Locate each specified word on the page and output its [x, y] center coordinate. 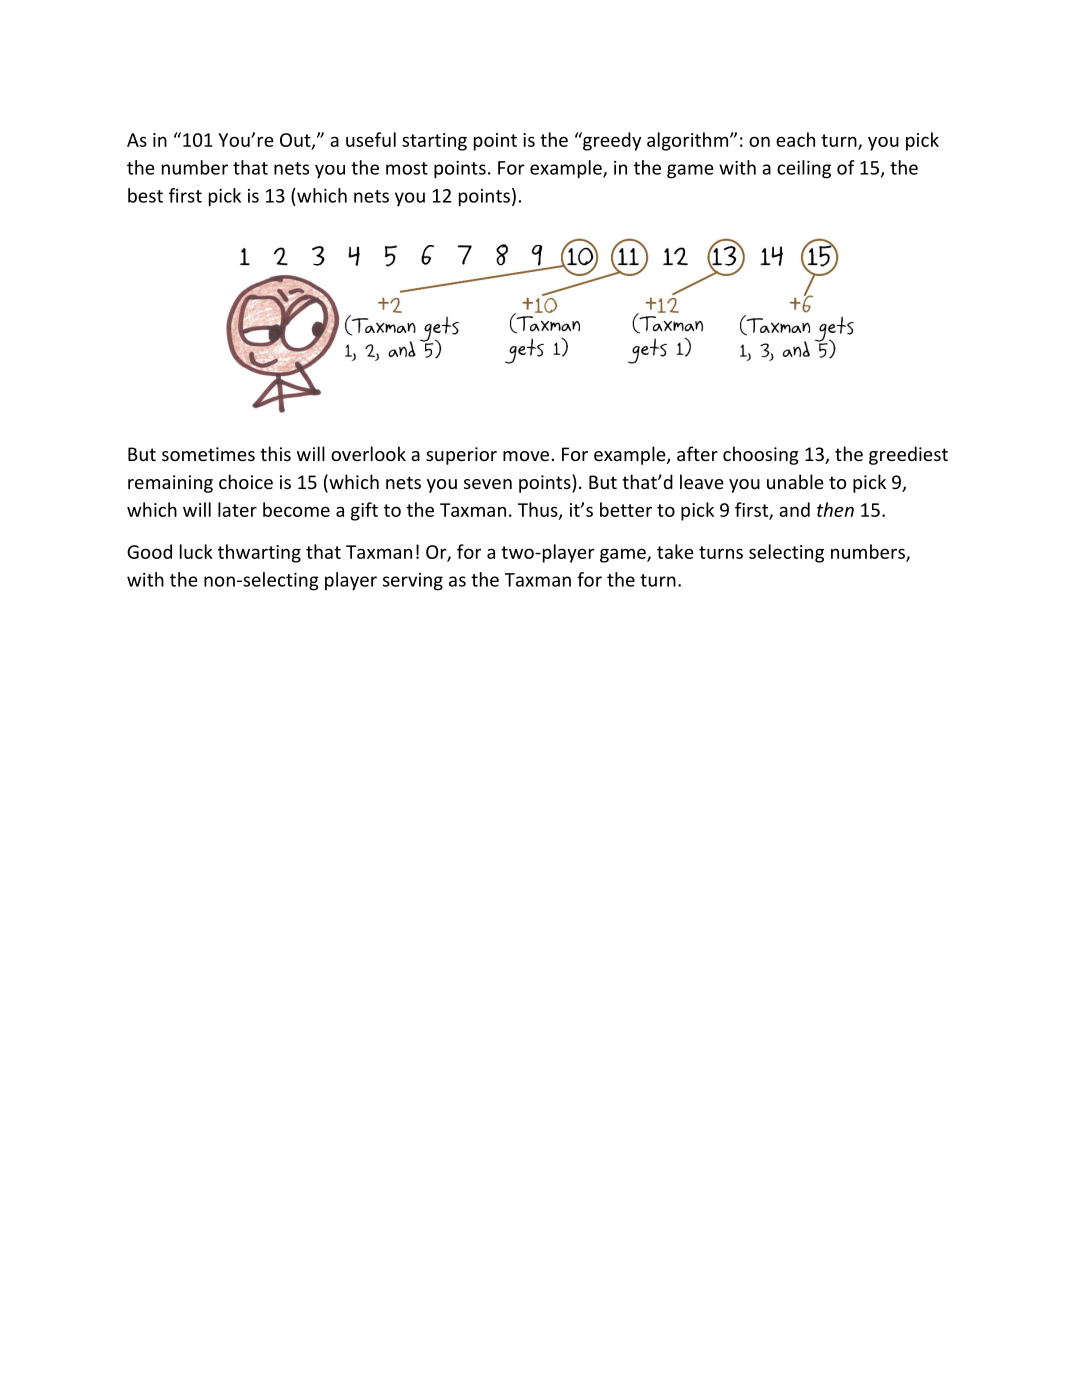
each [795, 139]
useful [371, 139]
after [697, 453]
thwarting [259, 553]
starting [434, 142]
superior [461, 456]
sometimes [208, 454]
